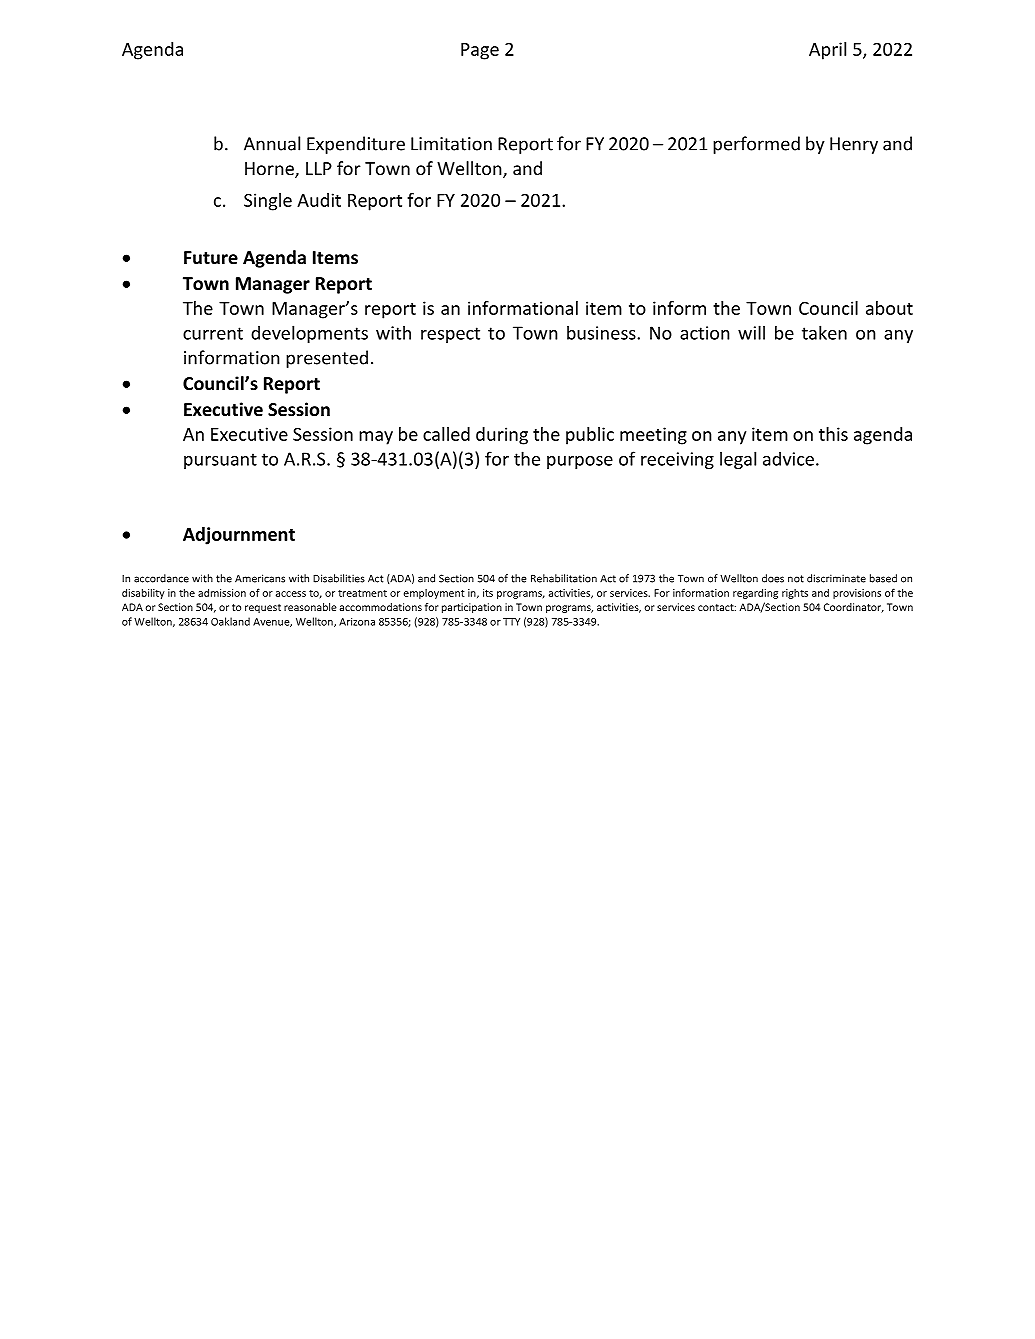  Describe the element at coordinates (480, 51) in the document. I see `Page` at that location.
